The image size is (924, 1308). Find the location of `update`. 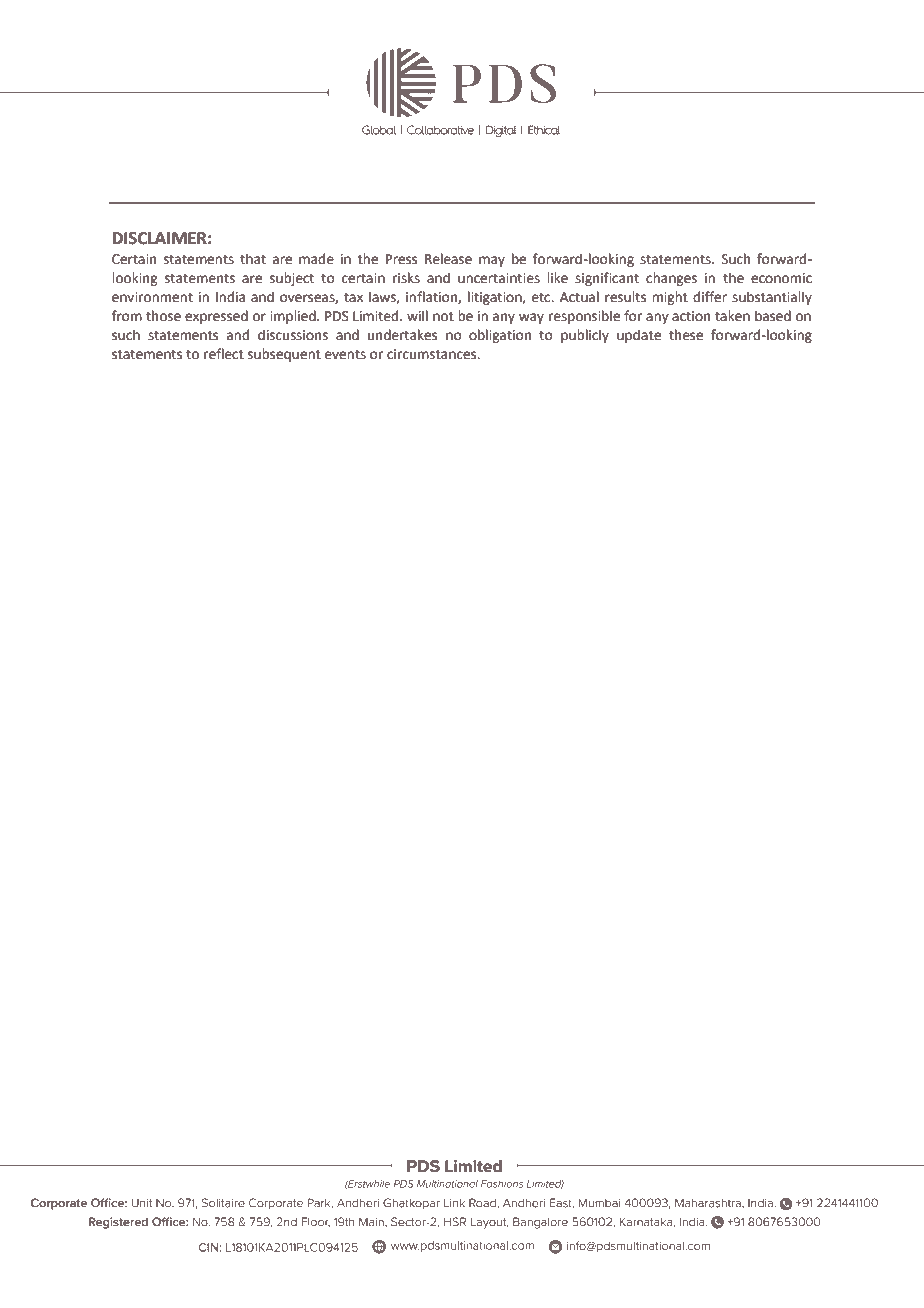

update is located at coordinates (639, 336).
